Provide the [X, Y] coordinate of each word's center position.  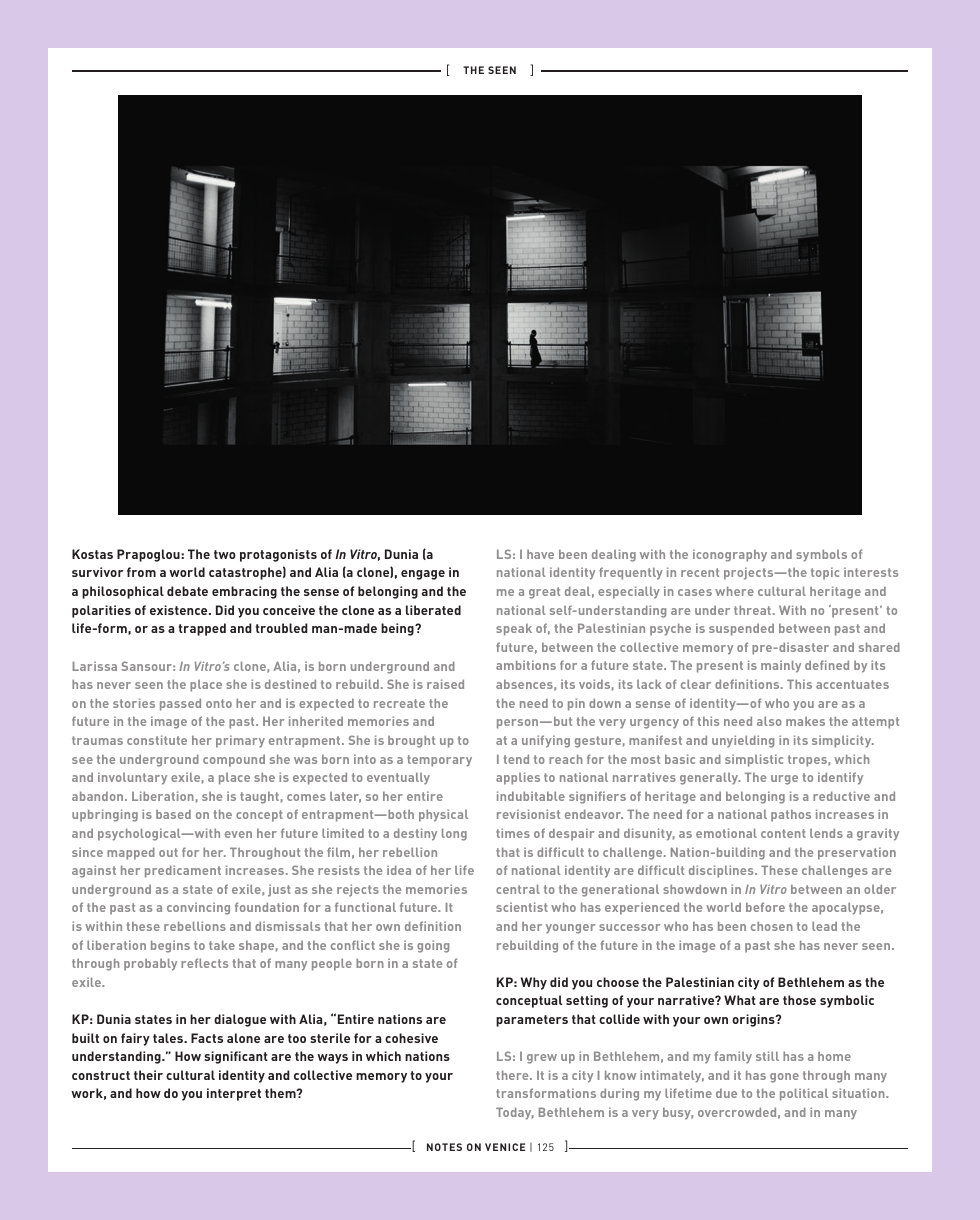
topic [825, 573]
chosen [772, 926]
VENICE [505, 1147]
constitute [157, 740]
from [141, 572]
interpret [234, 1094]
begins [170, 946]
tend [516, 759]
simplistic [754, 760]
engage [423, 575]
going [433, 946]
